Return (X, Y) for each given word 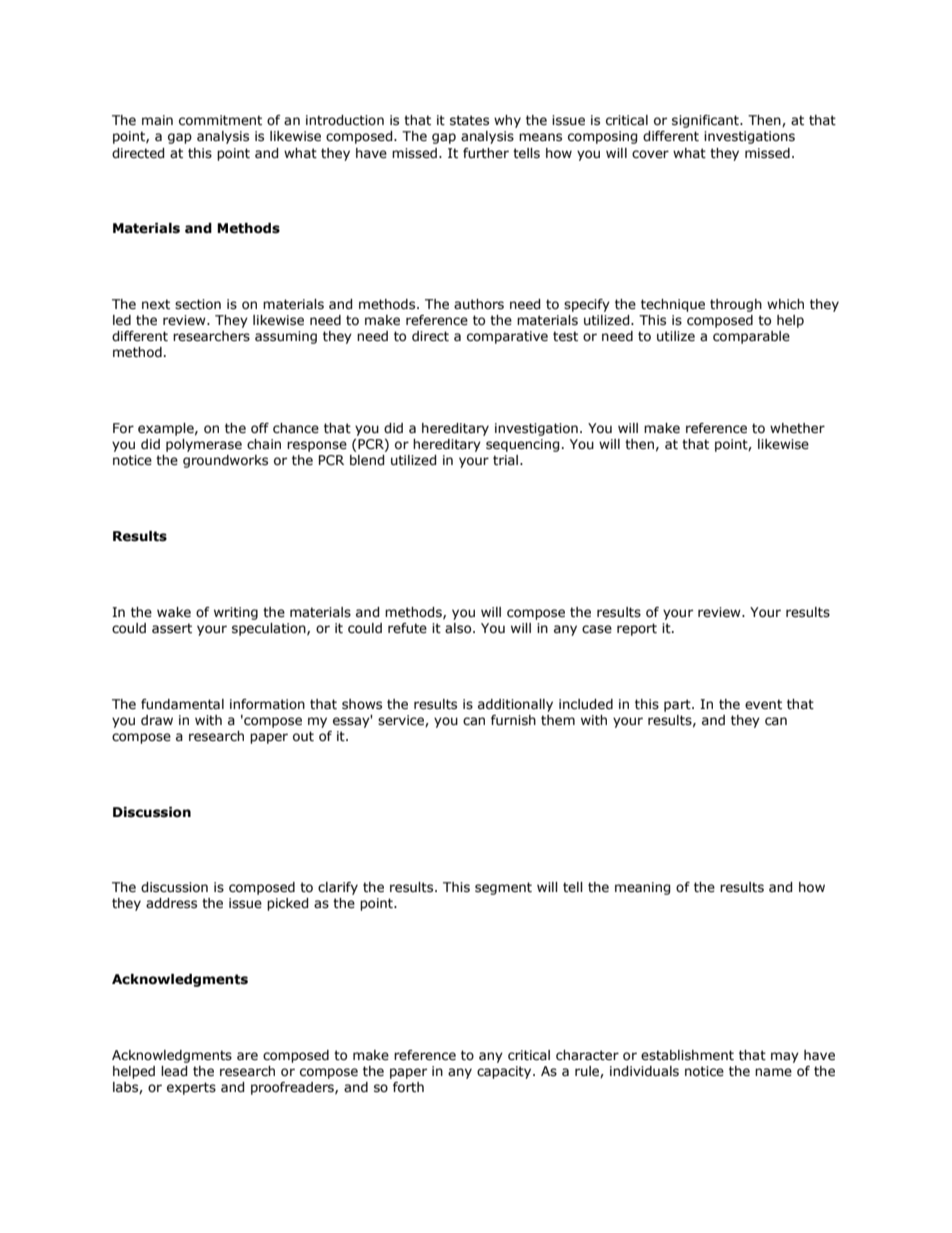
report (637, 629)
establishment (687, 1055)
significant (706, 121)
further (486, 153)
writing (236, 613)
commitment (220, 120)
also (459, 628)
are (247, 1056)
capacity (505, 1072)
